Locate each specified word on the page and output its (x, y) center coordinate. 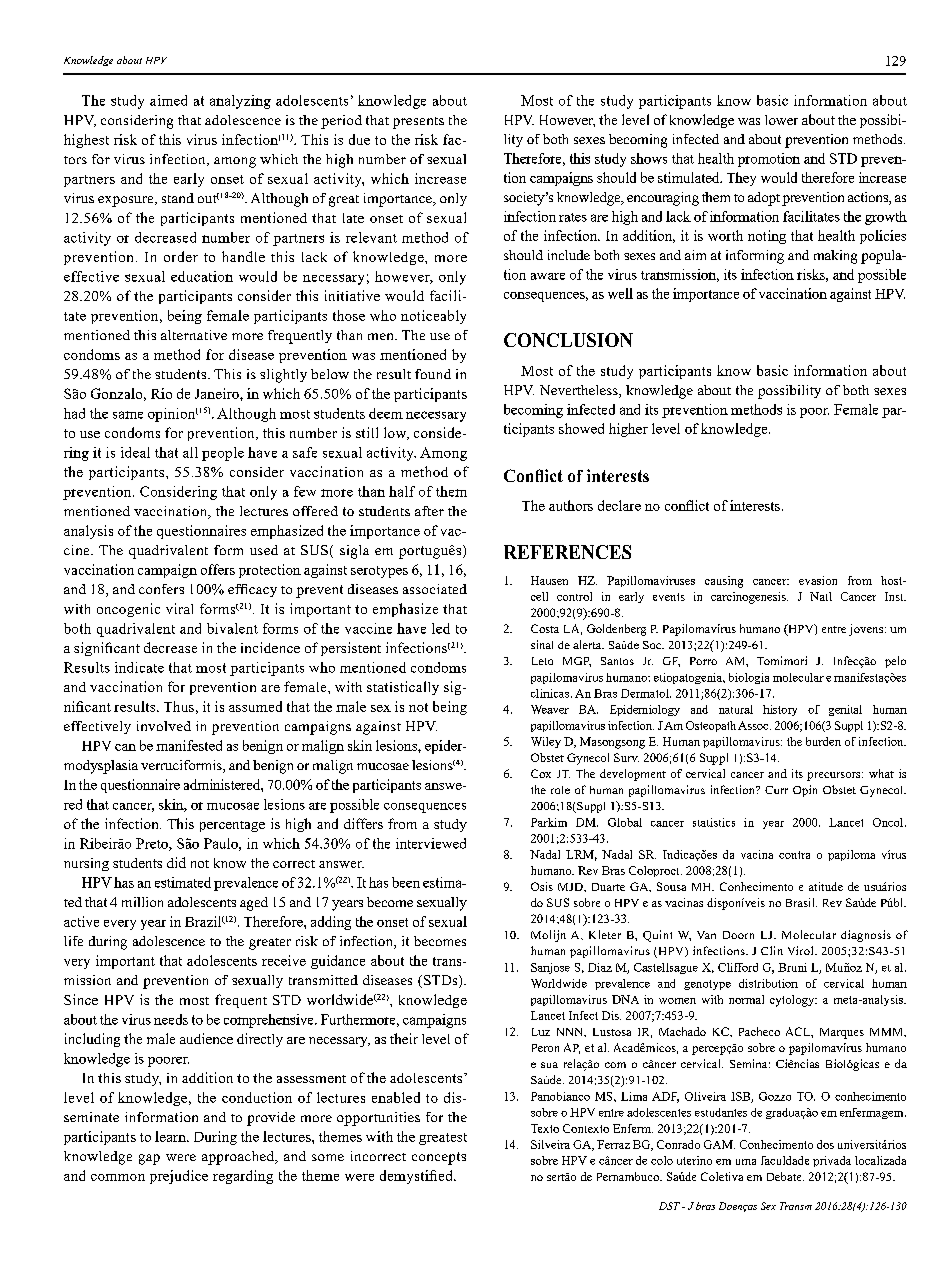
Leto (542, 661)
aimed (168, 100)
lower (781, 120)
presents (418, 123)
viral (179, 608)
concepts (439, 1158)
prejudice (179, 1177)
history (780, 710)
